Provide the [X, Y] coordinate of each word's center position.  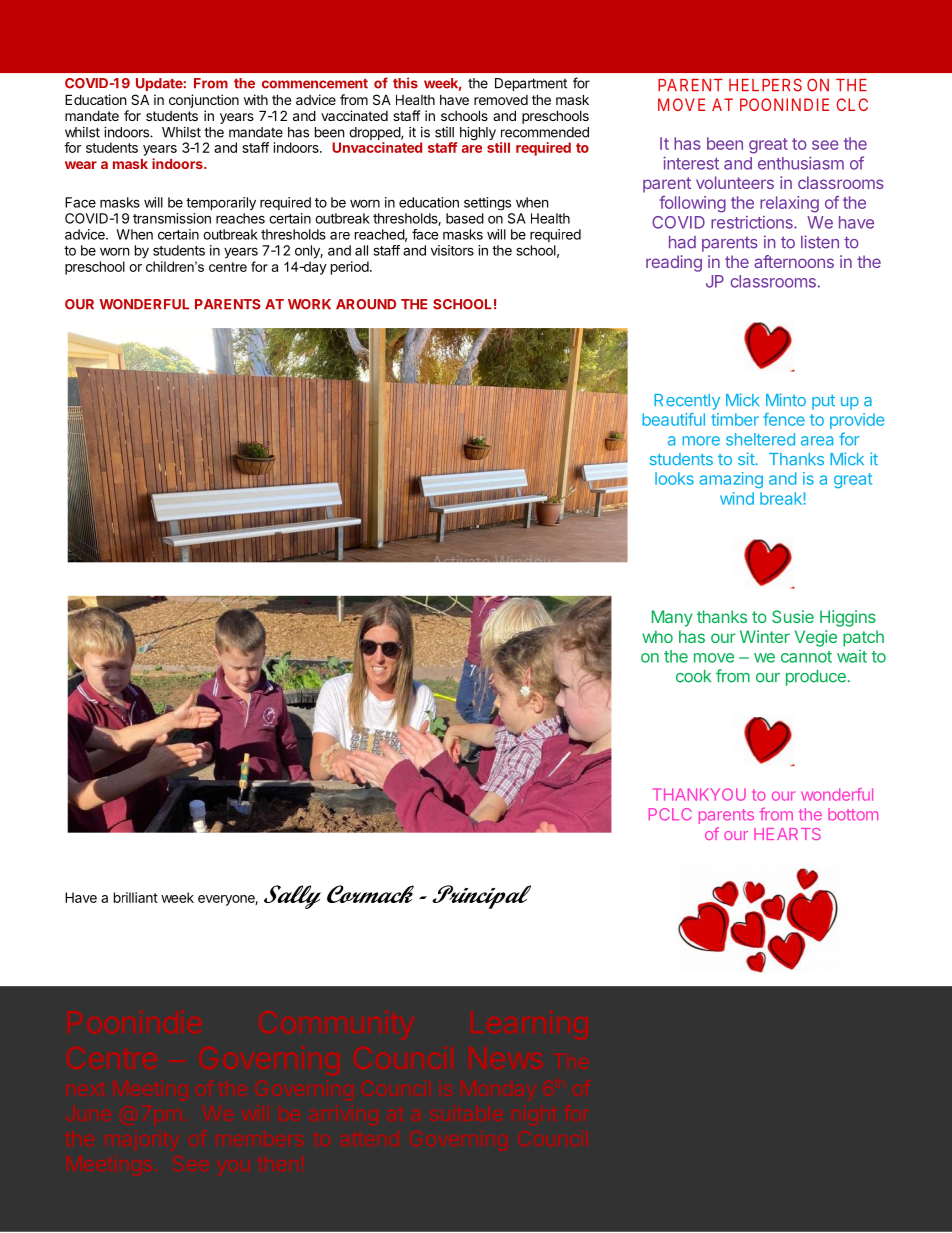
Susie [793, 616]
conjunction [204, 101]
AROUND [366, 304]
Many [672, 618]
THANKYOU [699, 794]
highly [476, 135]
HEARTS [787, 834]
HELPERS [765, 85]
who [657, 636]
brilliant [136, 897]
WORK [309, 304]
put [823, 402]
